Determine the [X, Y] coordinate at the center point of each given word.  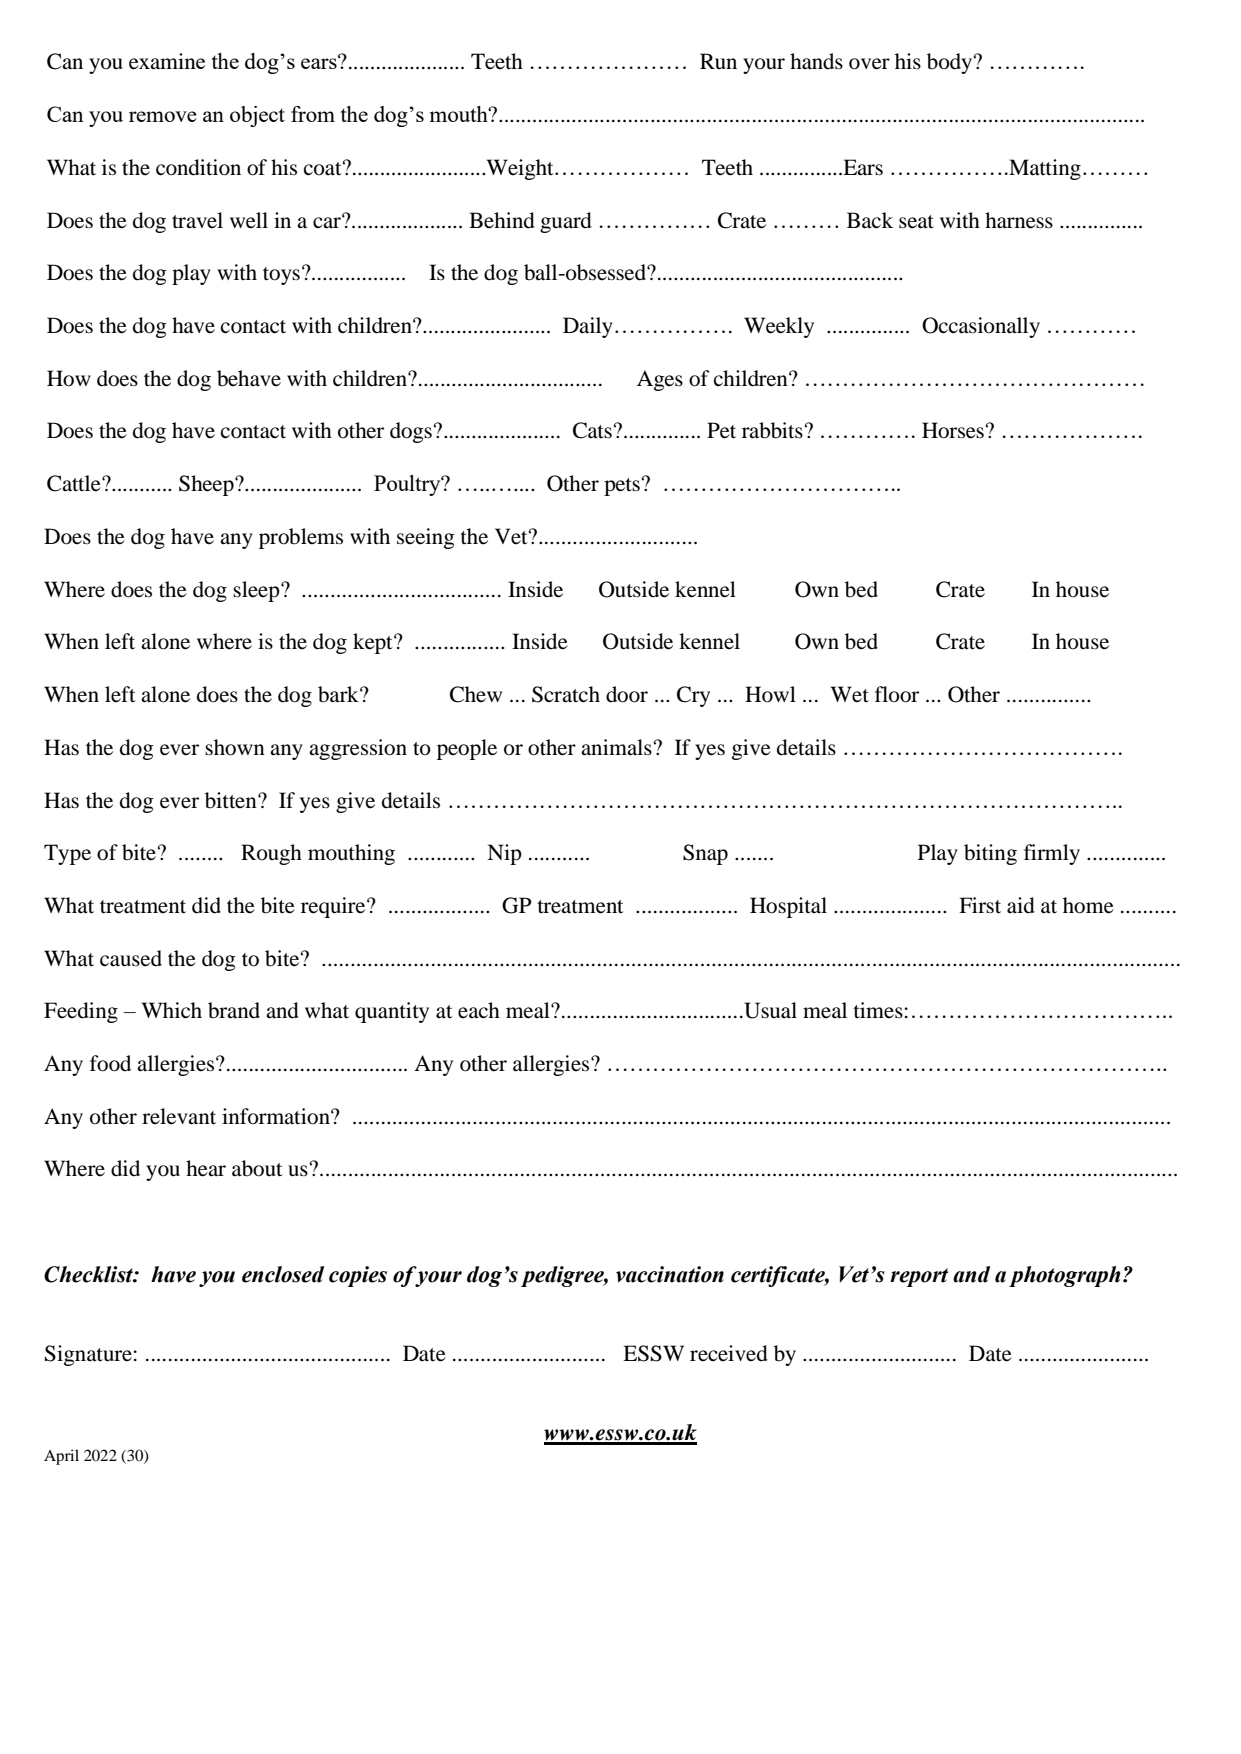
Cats [592, 430]
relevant [179, 1116]
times [879, 1010]
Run [718, 61]
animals [616, 747]
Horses [953, 430]
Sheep [207, 485]
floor [897, 694]
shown [235, 747]
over [869, 64]
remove [163, 116]
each [479, 1010]
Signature [89, 1355]
